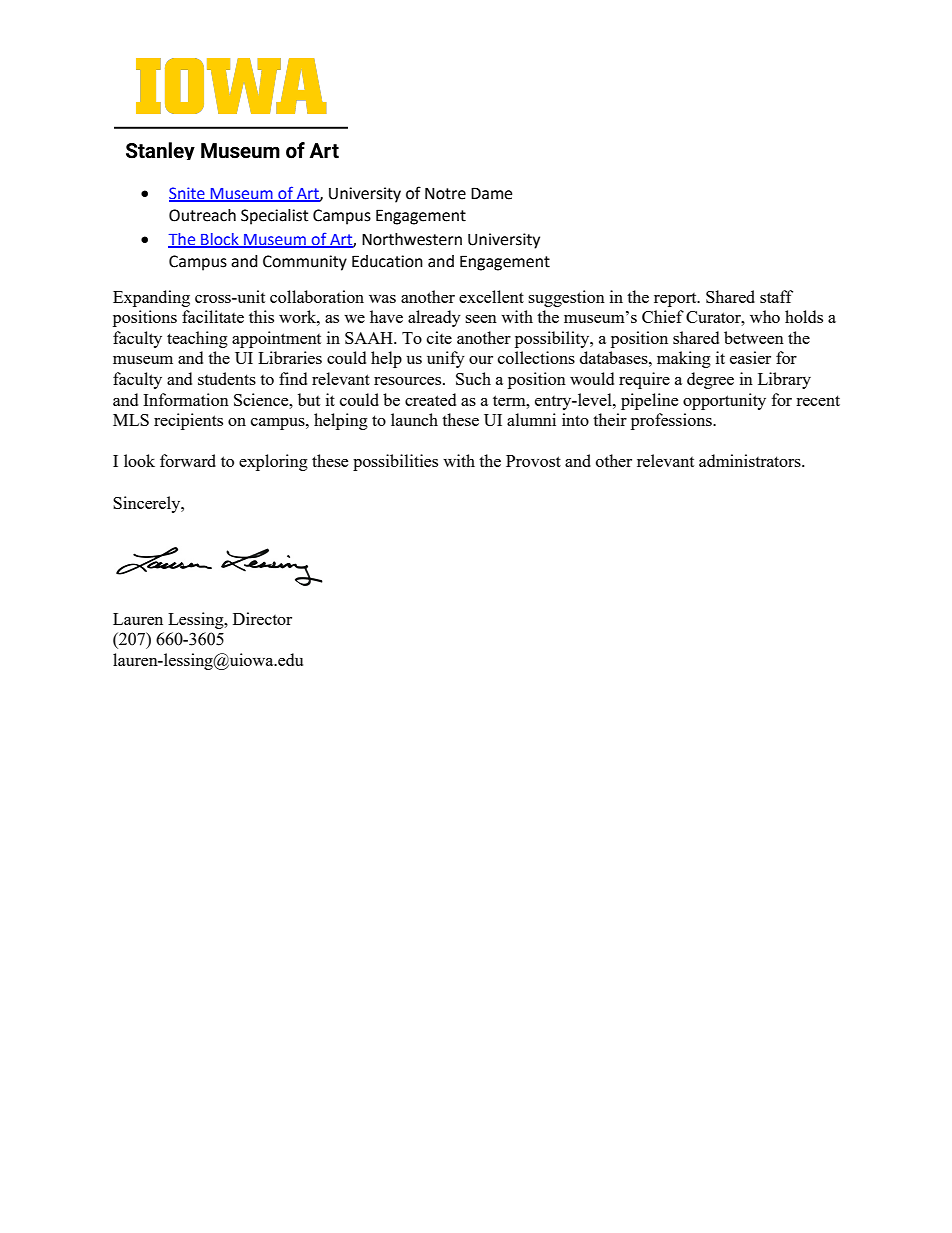 The width and height of the document is (952, 1233). What do you see at coordinates (491, 193) in the document?
I see `Dame` at bounding box center [491, 193].
